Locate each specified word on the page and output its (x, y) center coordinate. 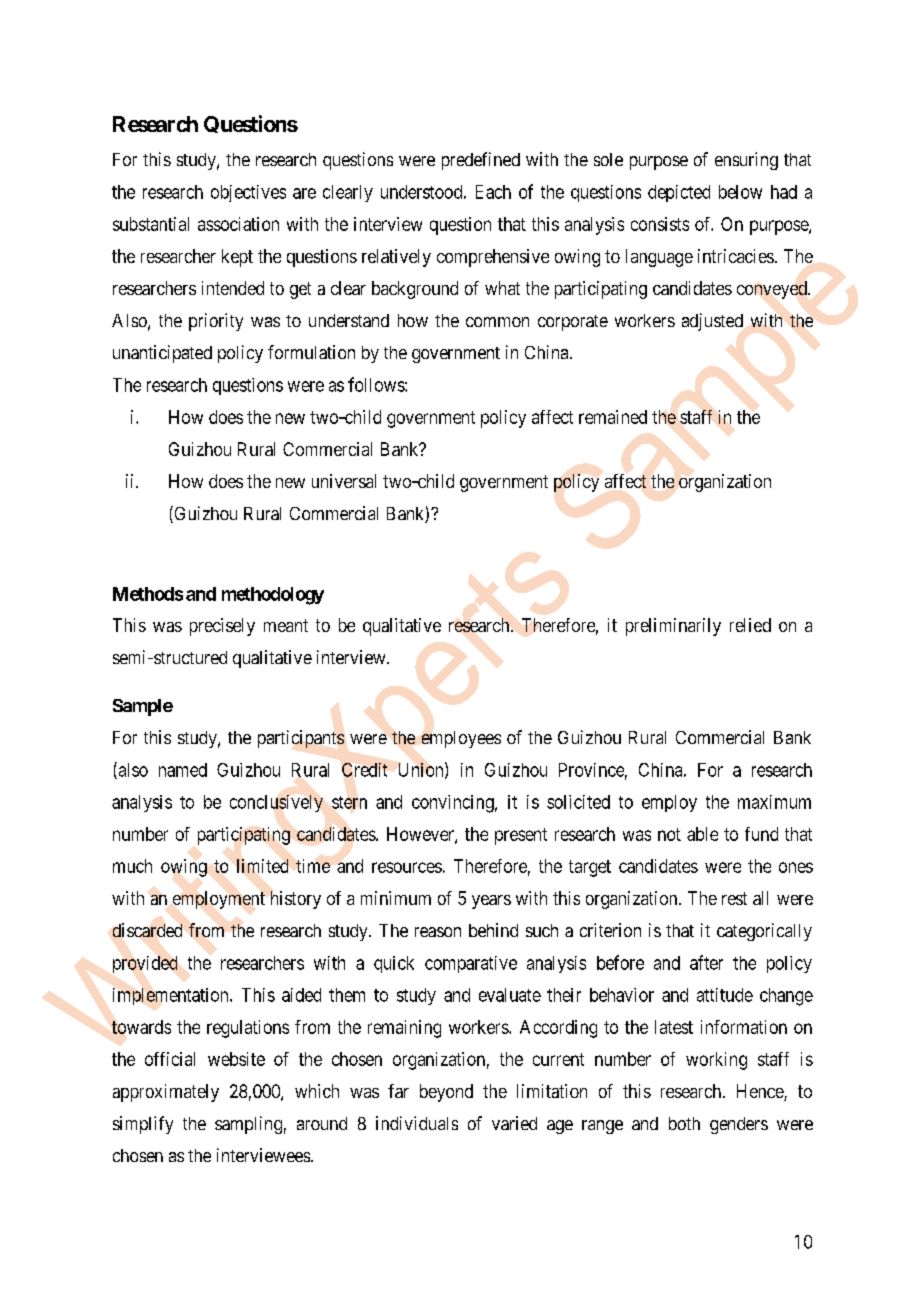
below (740, 192)
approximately (166, 1093)
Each (493, 192)
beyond (446, 1093)
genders (739, 1125)
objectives (248, 193)
